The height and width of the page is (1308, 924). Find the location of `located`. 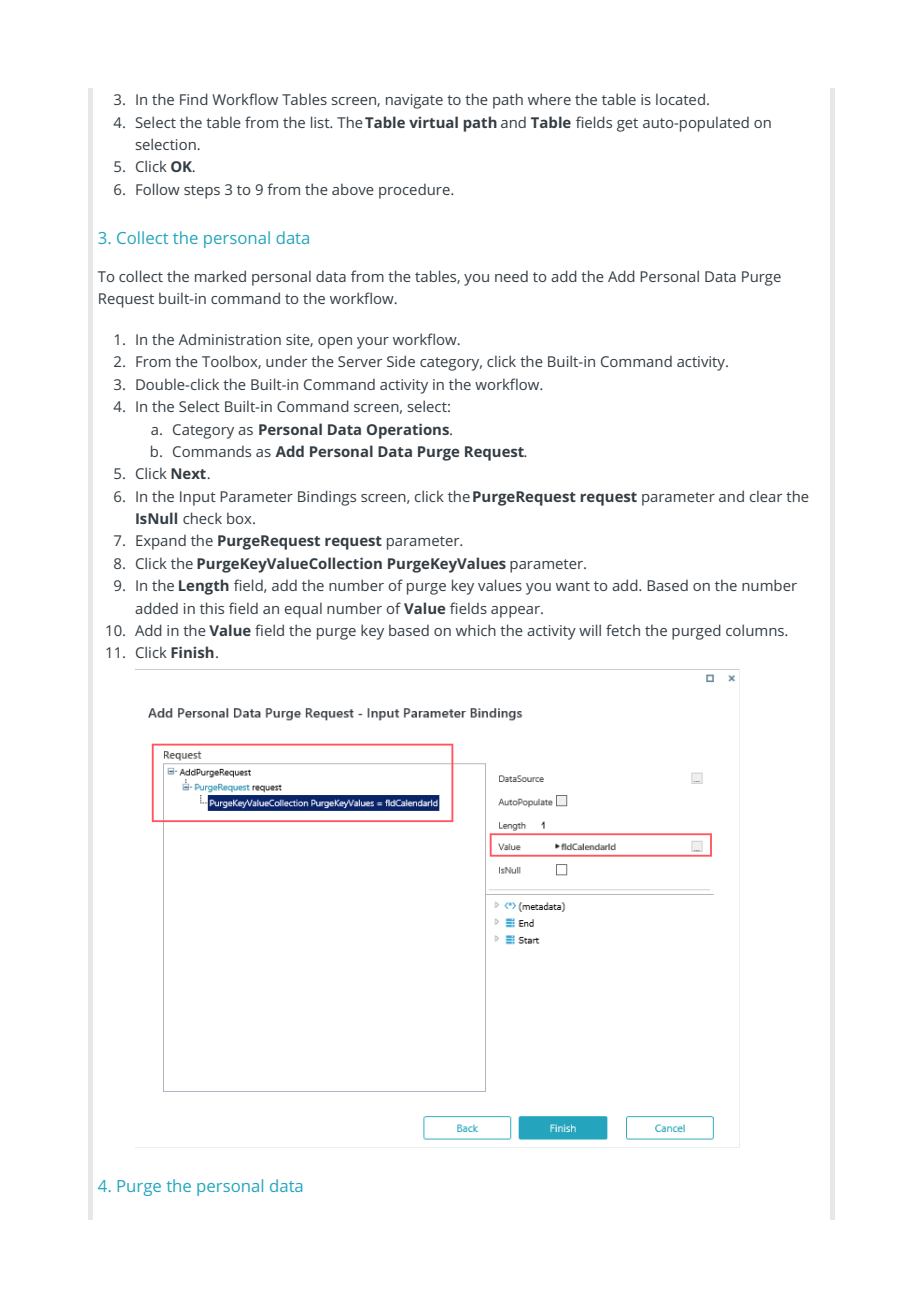

located is located at coordinates (680, 99).
